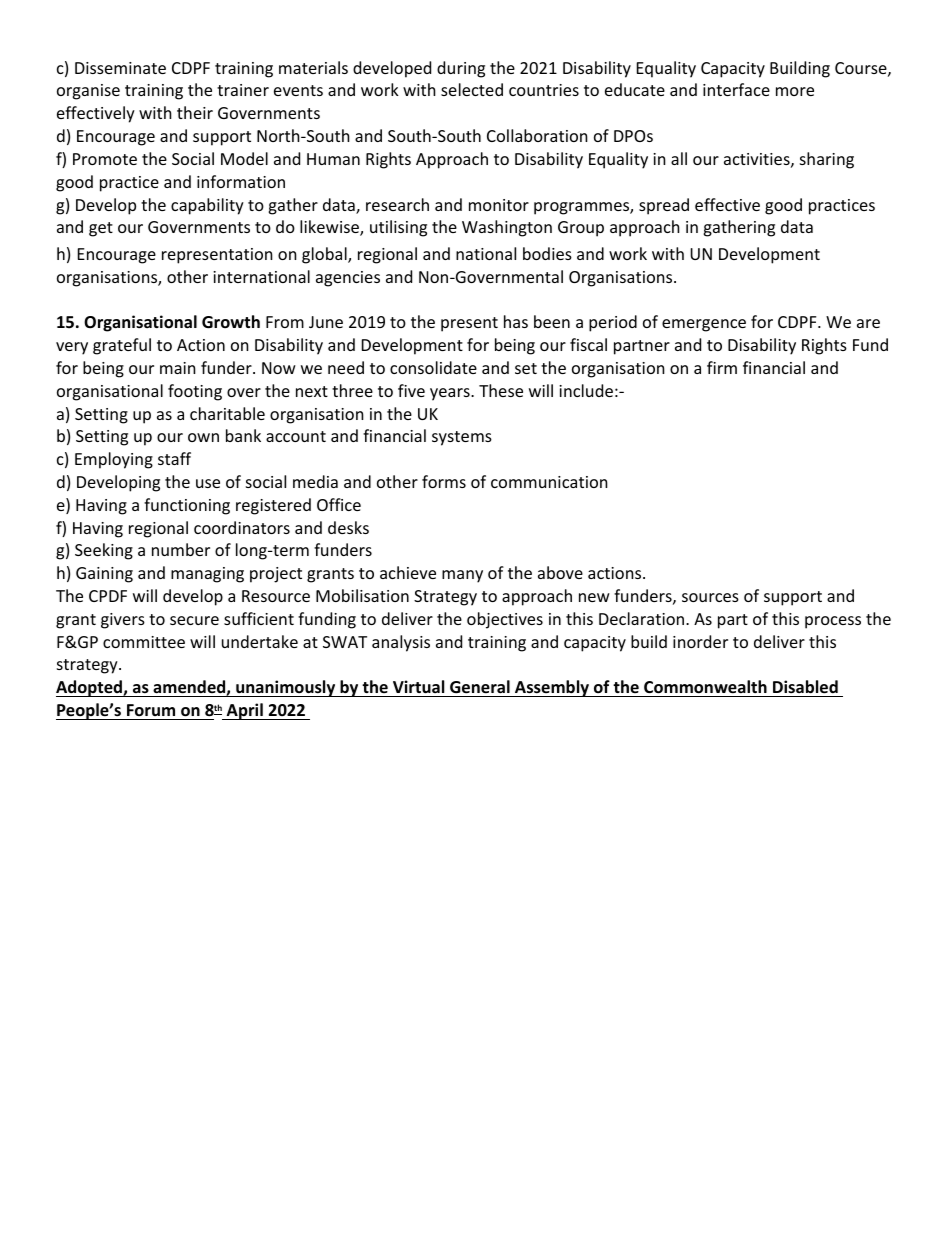  I want to click on spread, so click(664, 206).
